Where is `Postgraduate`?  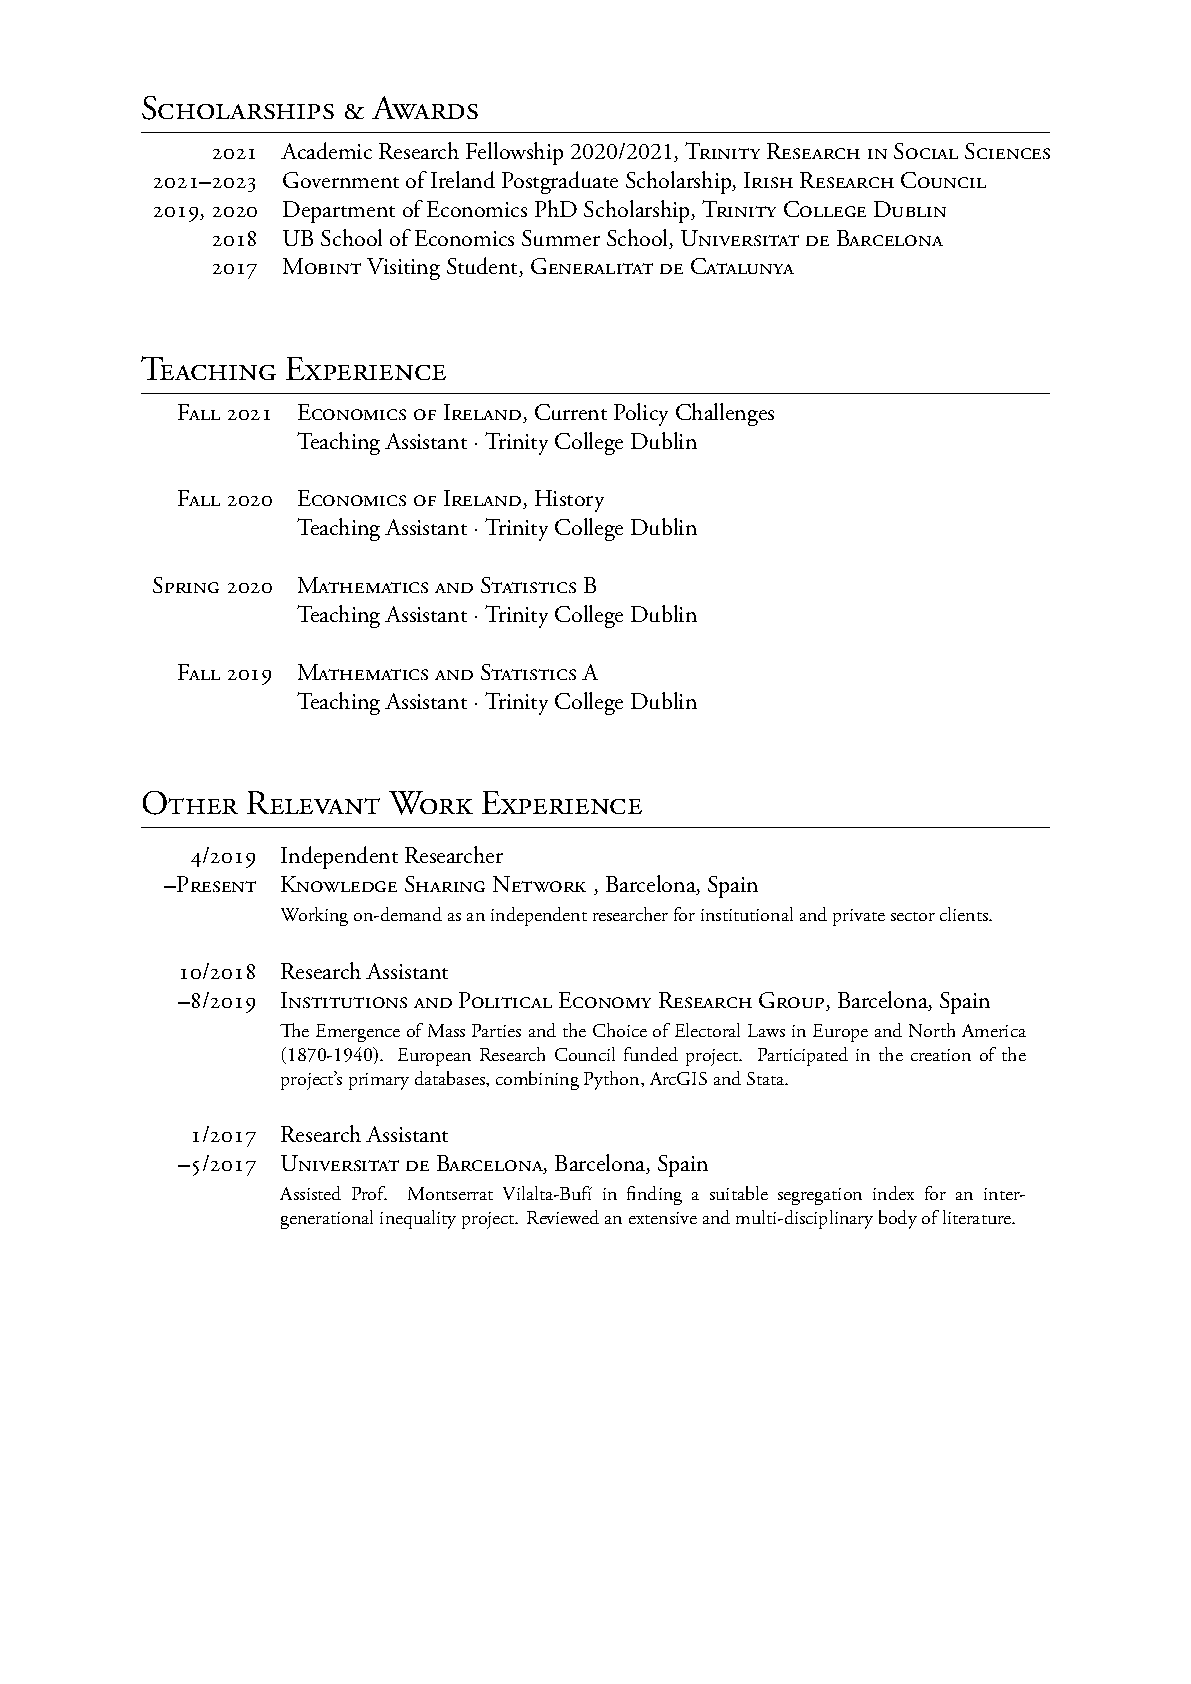
Postgraduate is located at coordinates (560, 182).
